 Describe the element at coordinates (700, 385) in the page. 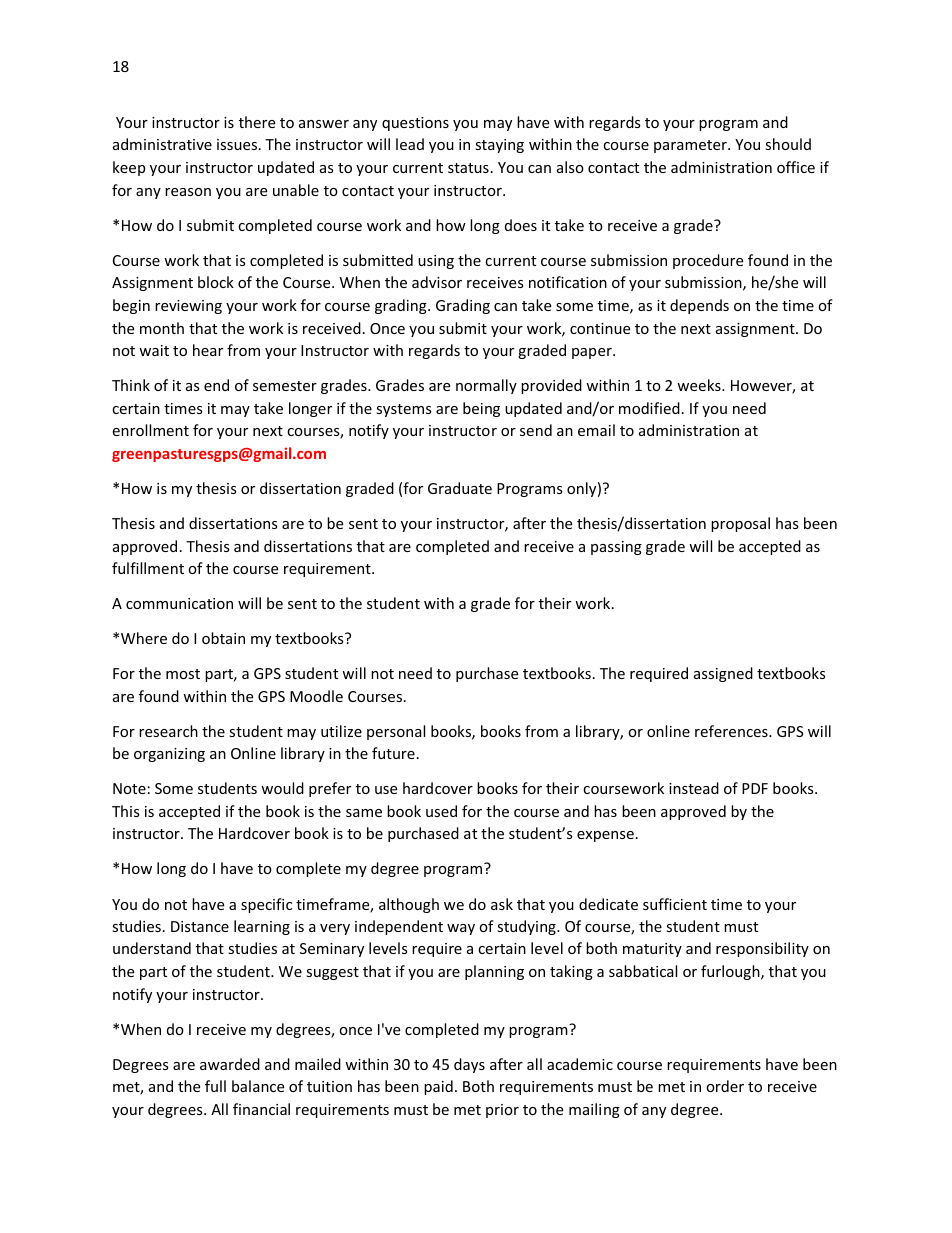

I see `weeks` at that location.
